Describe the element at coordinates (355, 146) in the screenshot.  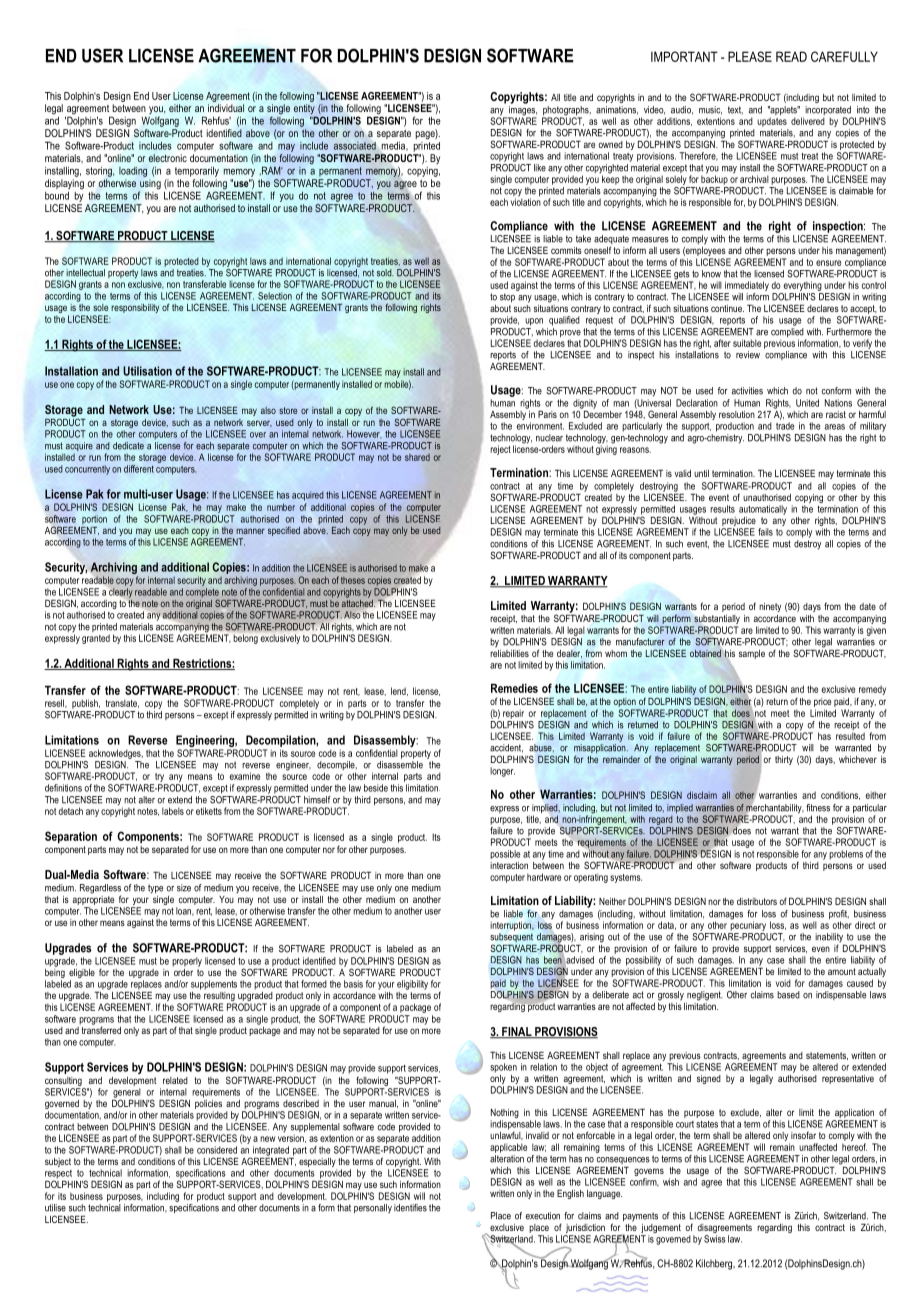
I see `associated` at that location.
